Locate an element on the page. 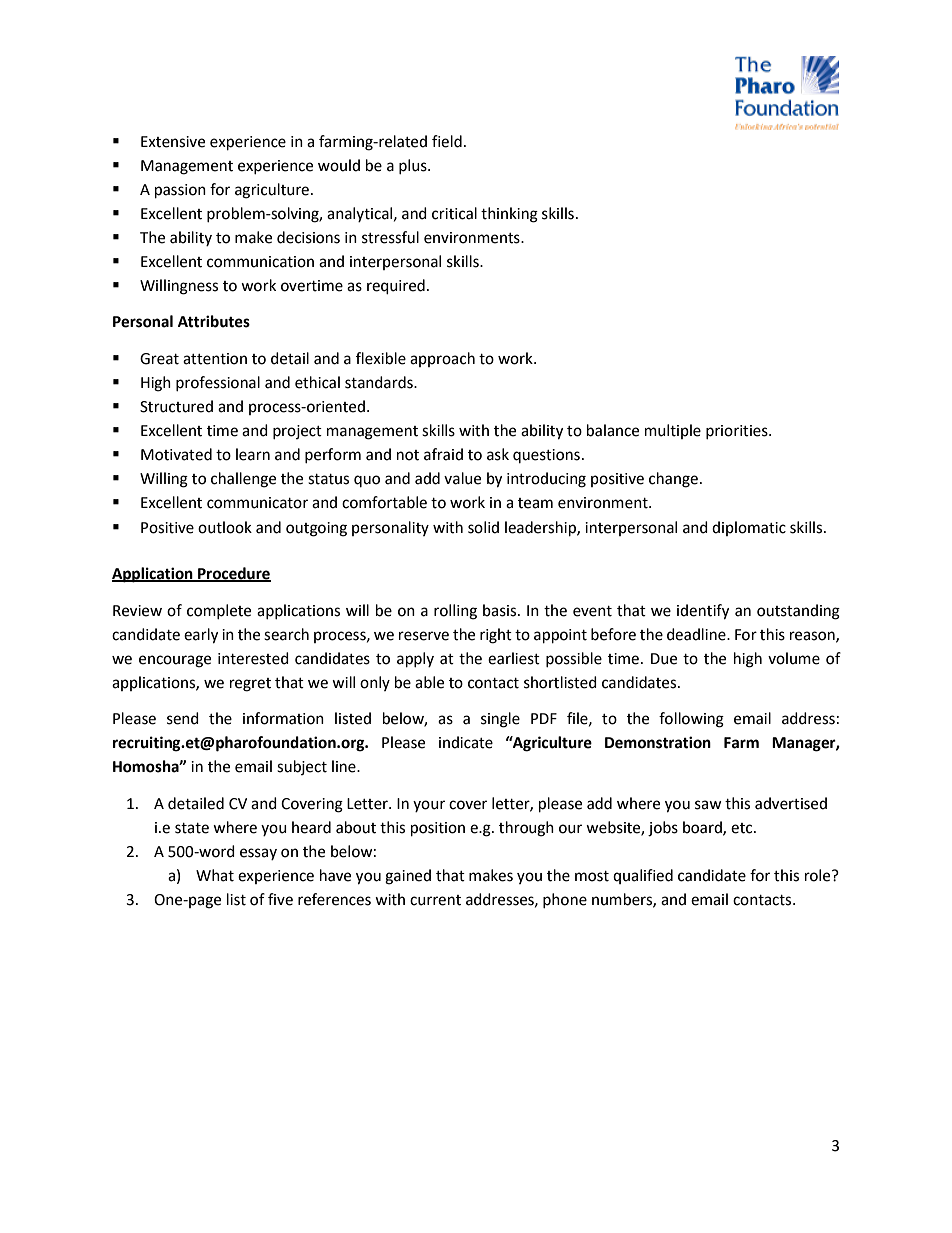 This document has height=1233, width=952. solid is located at coordinates (483, 527).
